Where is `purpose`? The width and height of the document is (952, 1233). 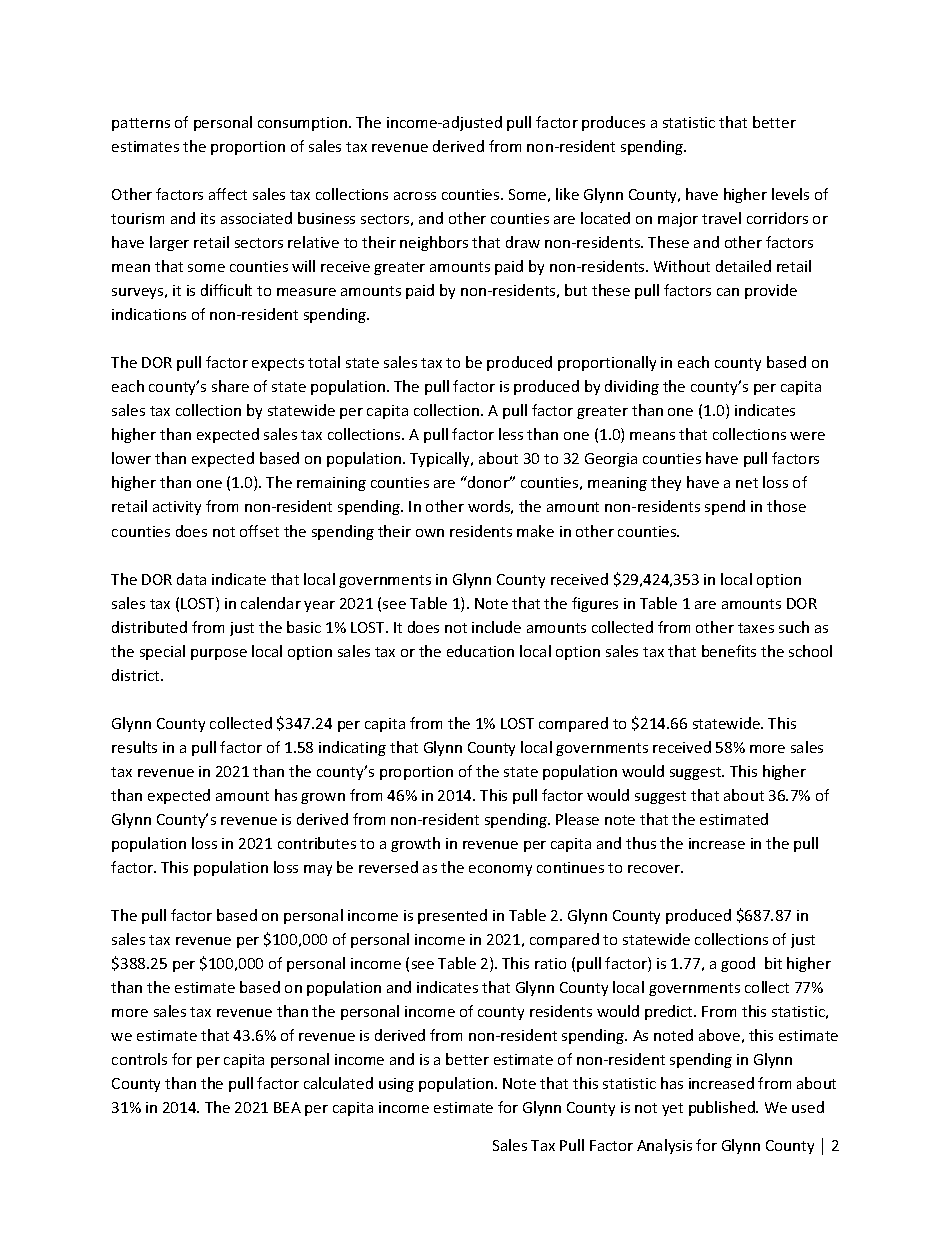 purpose is located at coordinates (219, 654).
